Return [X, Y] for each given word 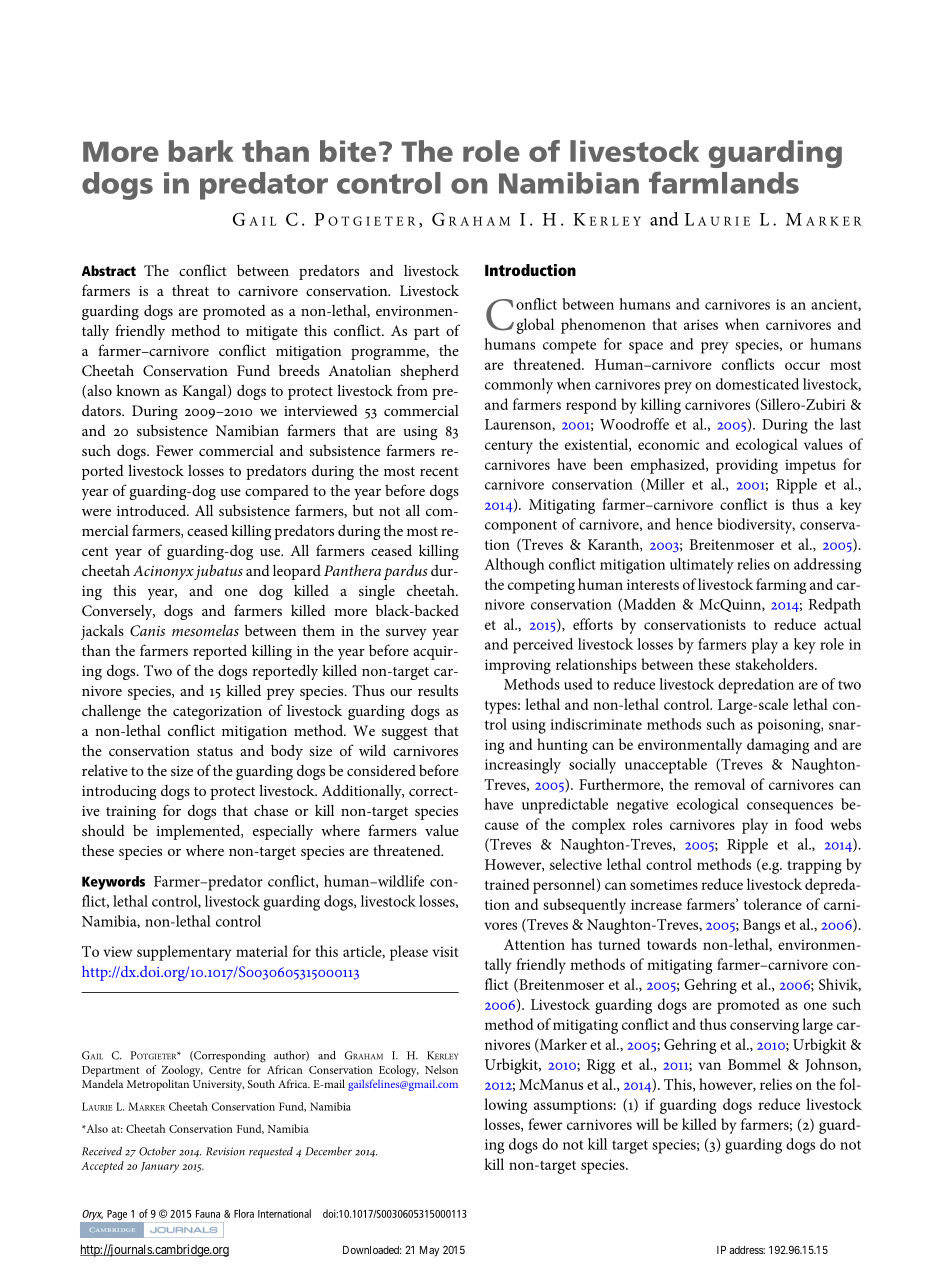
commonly [519, 386]
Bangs [761, 926]
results [438, 690]
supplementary [184, 953]
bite [348, 151]
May [429, 1251]
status [215, 751]
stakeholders [775, 664]
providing [747, 466]
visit [445, 951]
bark [201, 151]
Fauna [208, 1214]
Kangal [206, 392]
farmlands [724, 182]
